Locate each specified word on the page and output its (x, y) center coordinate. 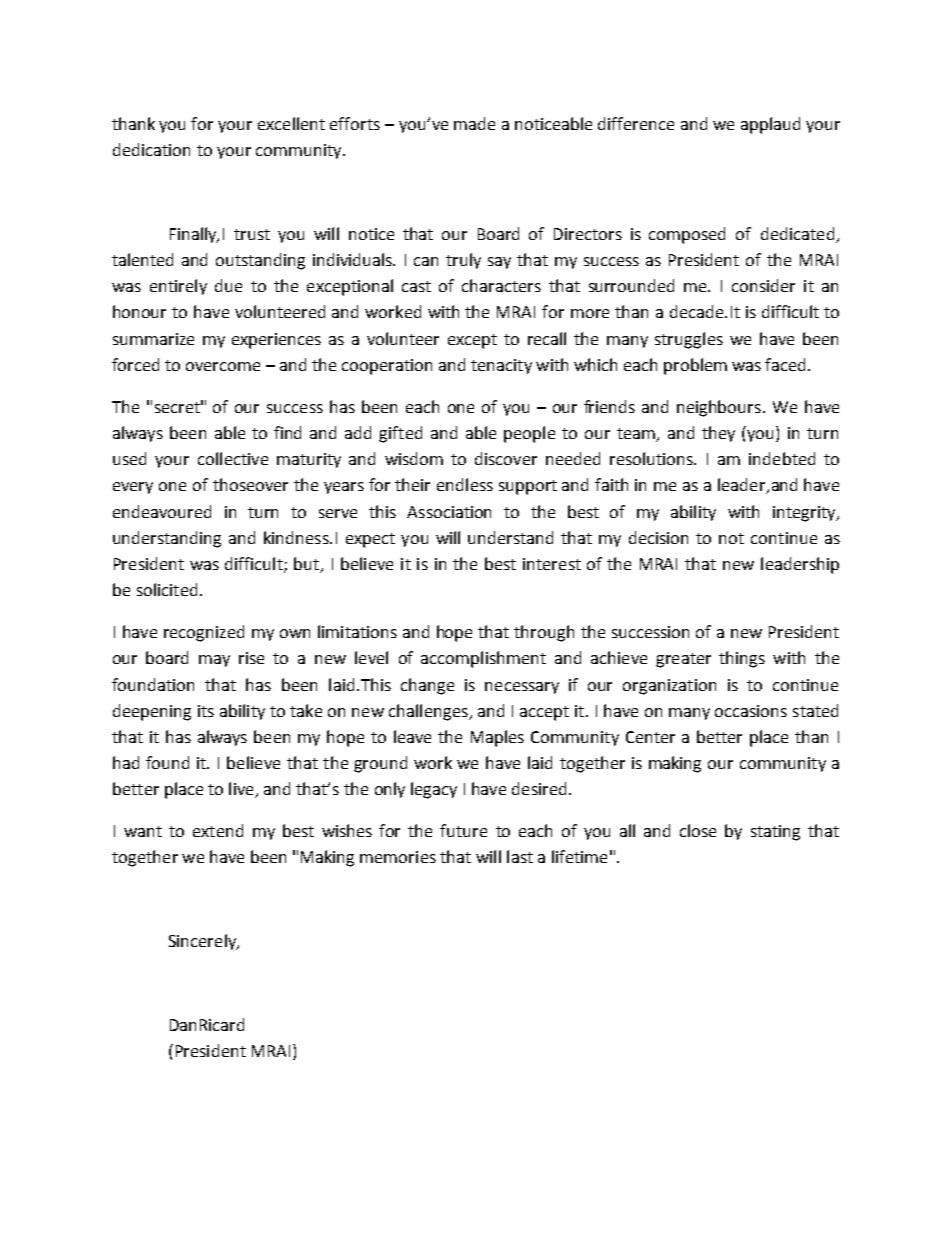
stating (775, 833)
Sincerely (204, 942)
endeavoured (162, 511)
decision (658, 537)
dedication (151, 149)
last (520, 856)
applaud (770, 125)
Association (449, 512)
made (474, 123)
